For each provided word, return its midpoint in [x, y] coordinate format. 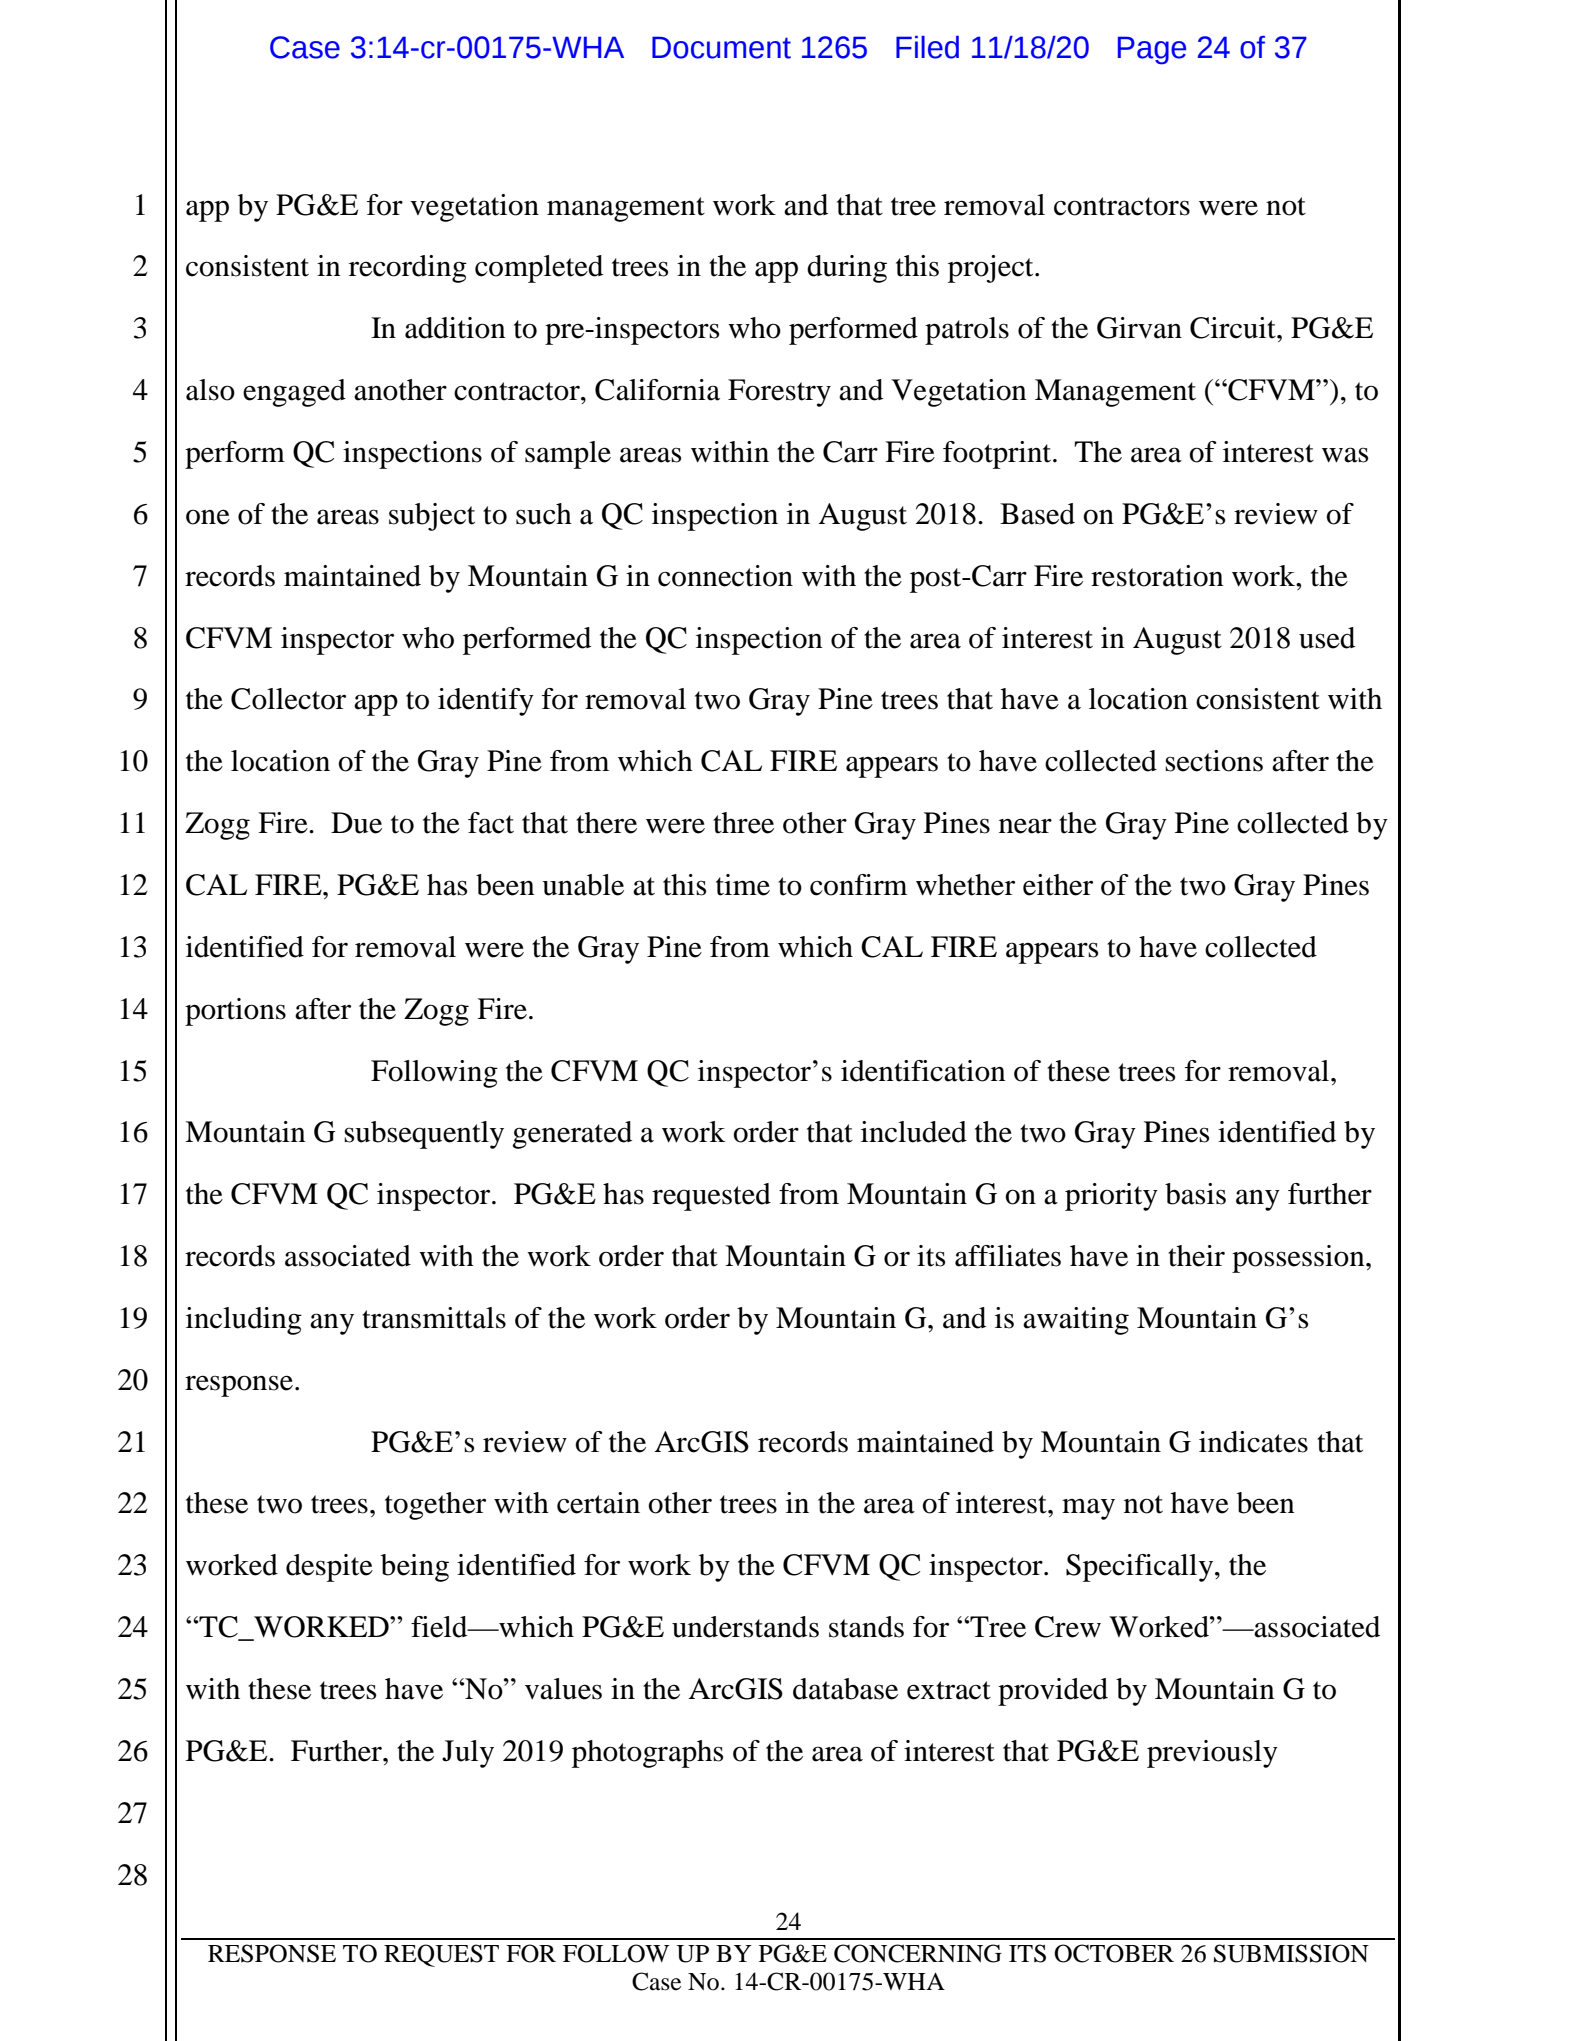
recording [408, 269]
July [468, 1754]
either [1058, 885]
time [743, 885]
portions [235, 1012]
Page [1152, 50]
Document [721, 47]
